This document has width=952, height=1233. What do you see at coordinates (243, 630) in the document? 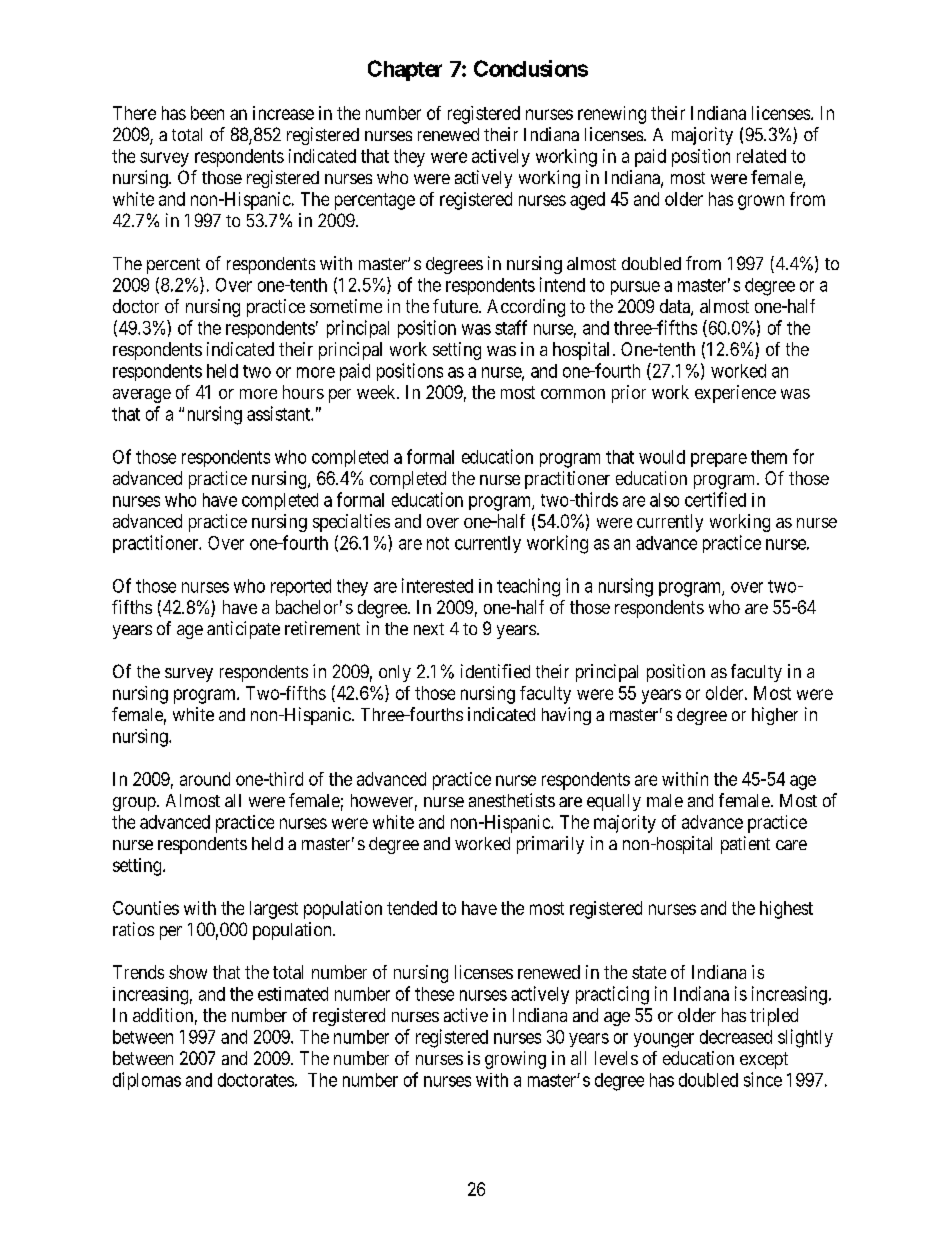
I see `anticipate` at bounding box center [243, 630].
